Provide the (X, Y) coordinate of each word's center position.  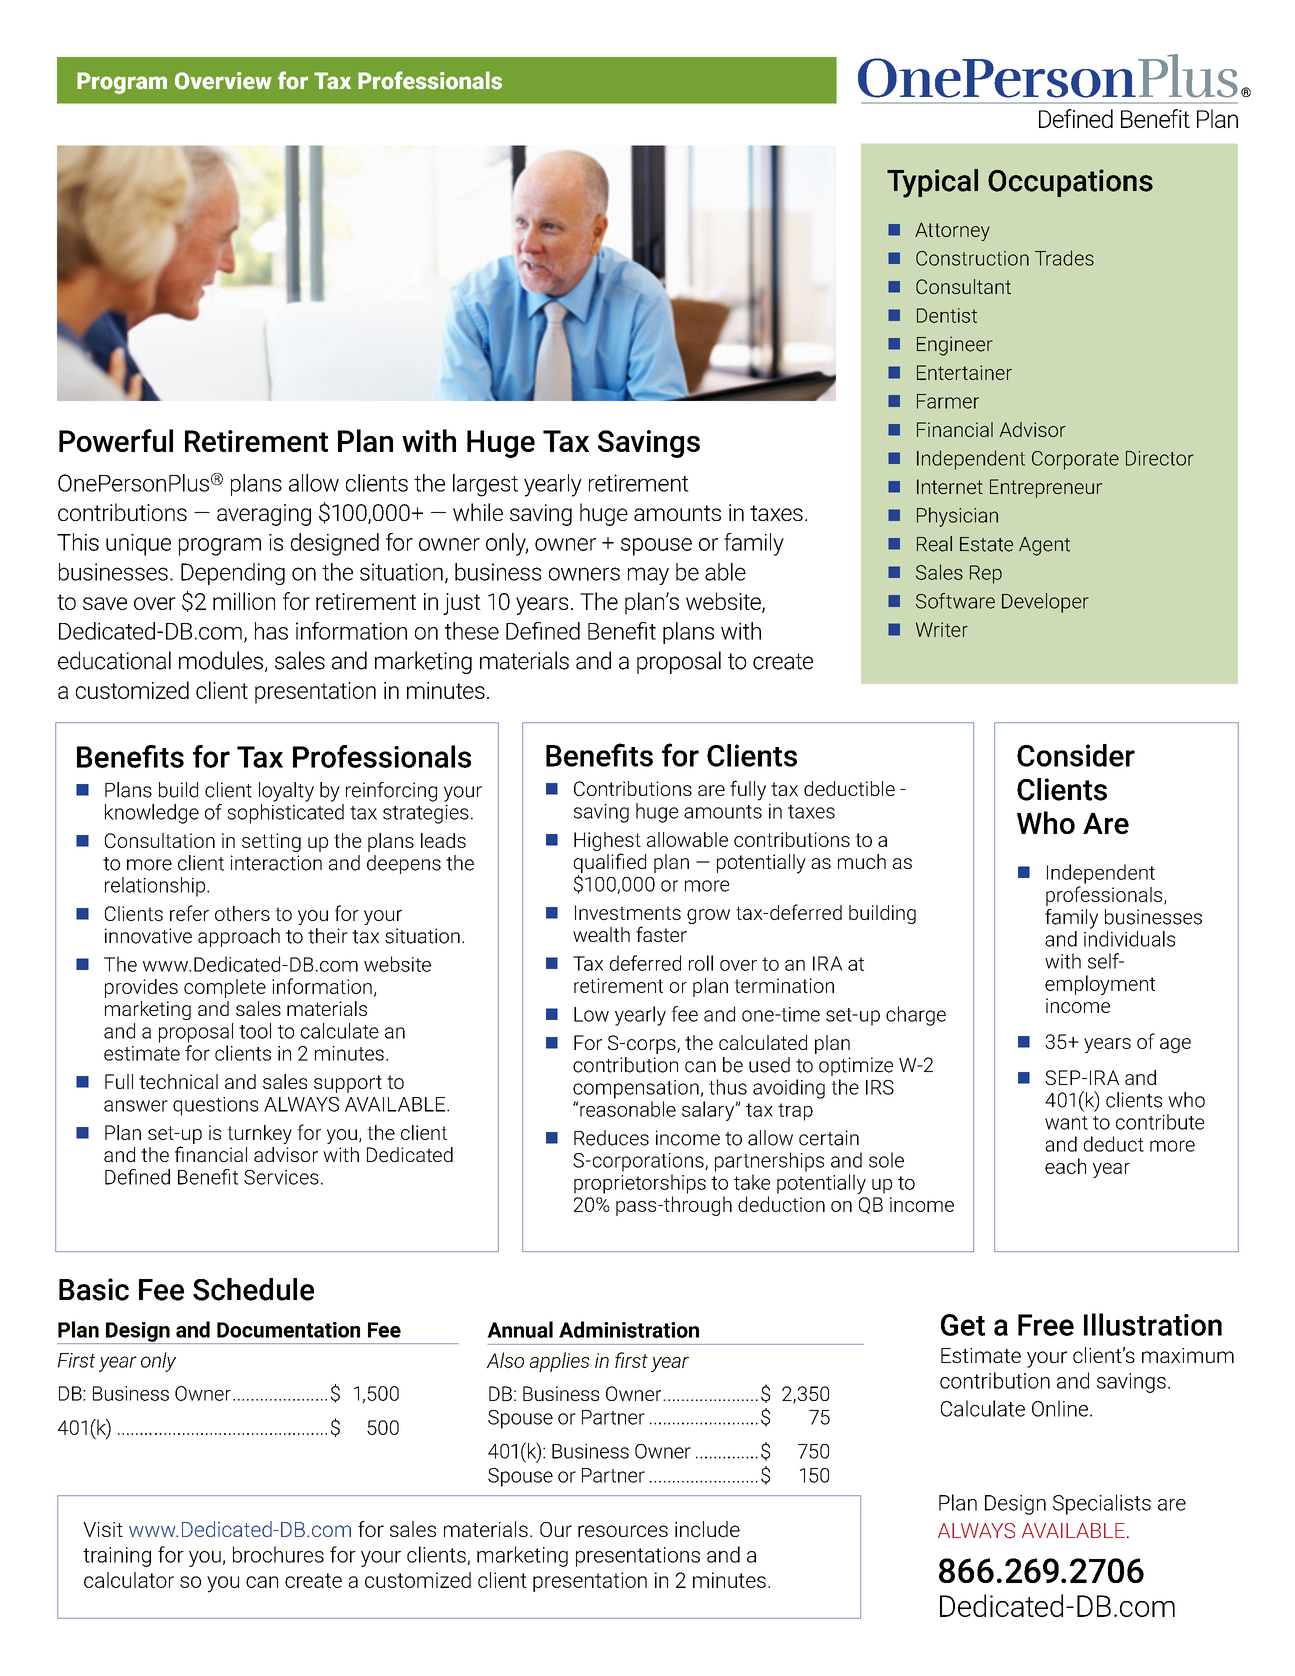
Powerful (116, 440)
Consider (1076, 755)
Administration (629, 1329)
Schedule (253, 1289)
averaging (264, 515)
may (648, 576)
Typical (932, 183)
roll (701, 963)
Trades (1064, 258)
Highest (607, 841)
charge (916, 1016)
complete (225, 988)
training (117, 1557)
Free (1046, 1325)
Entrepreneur (1046, 488)
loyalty (286, 792)
